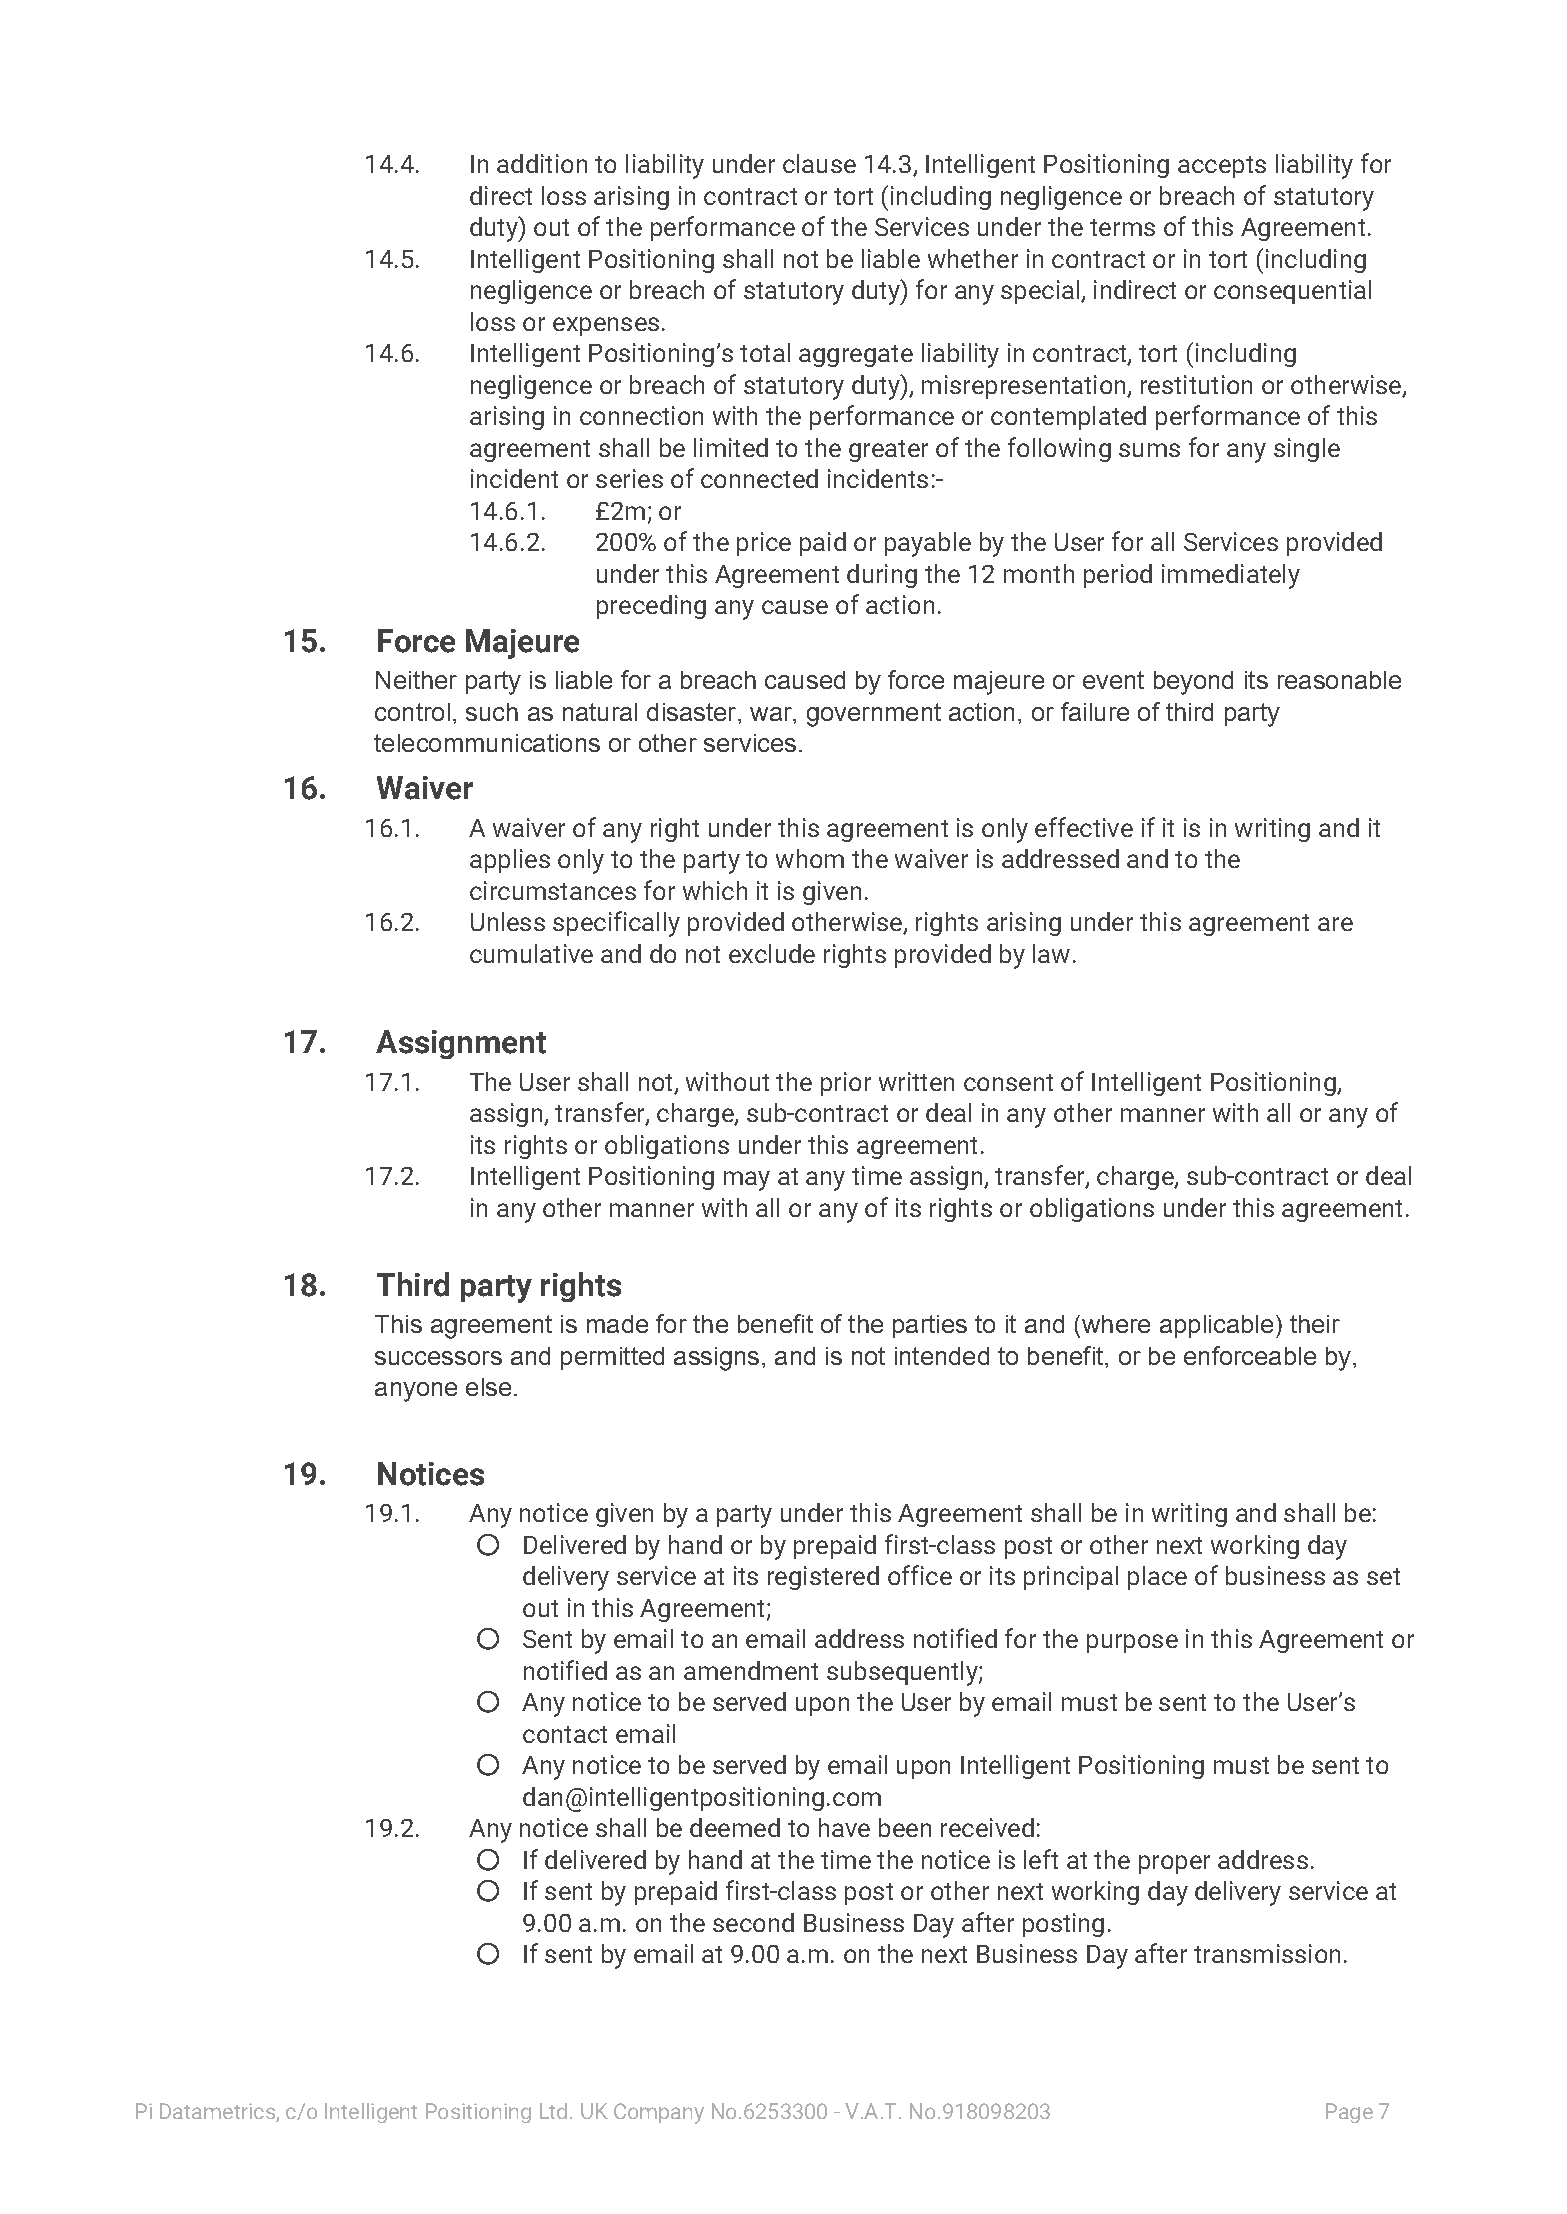  What do you see at coordinates (492, 712) in the page?
I see `such` at bounding box center [492, 712].
